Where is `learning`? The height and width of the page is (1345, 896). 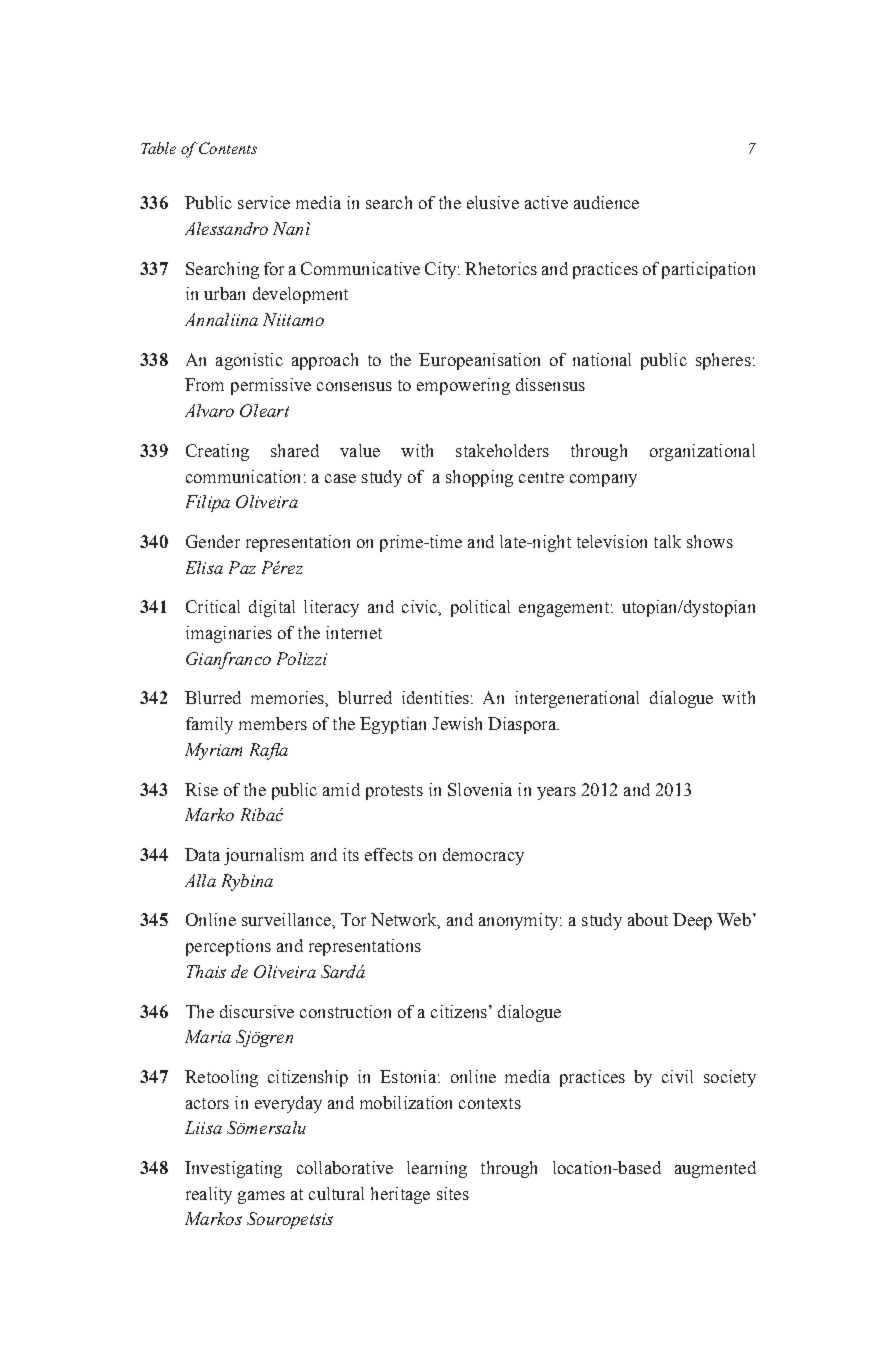 learning is located at coordinates (437, 1169).
